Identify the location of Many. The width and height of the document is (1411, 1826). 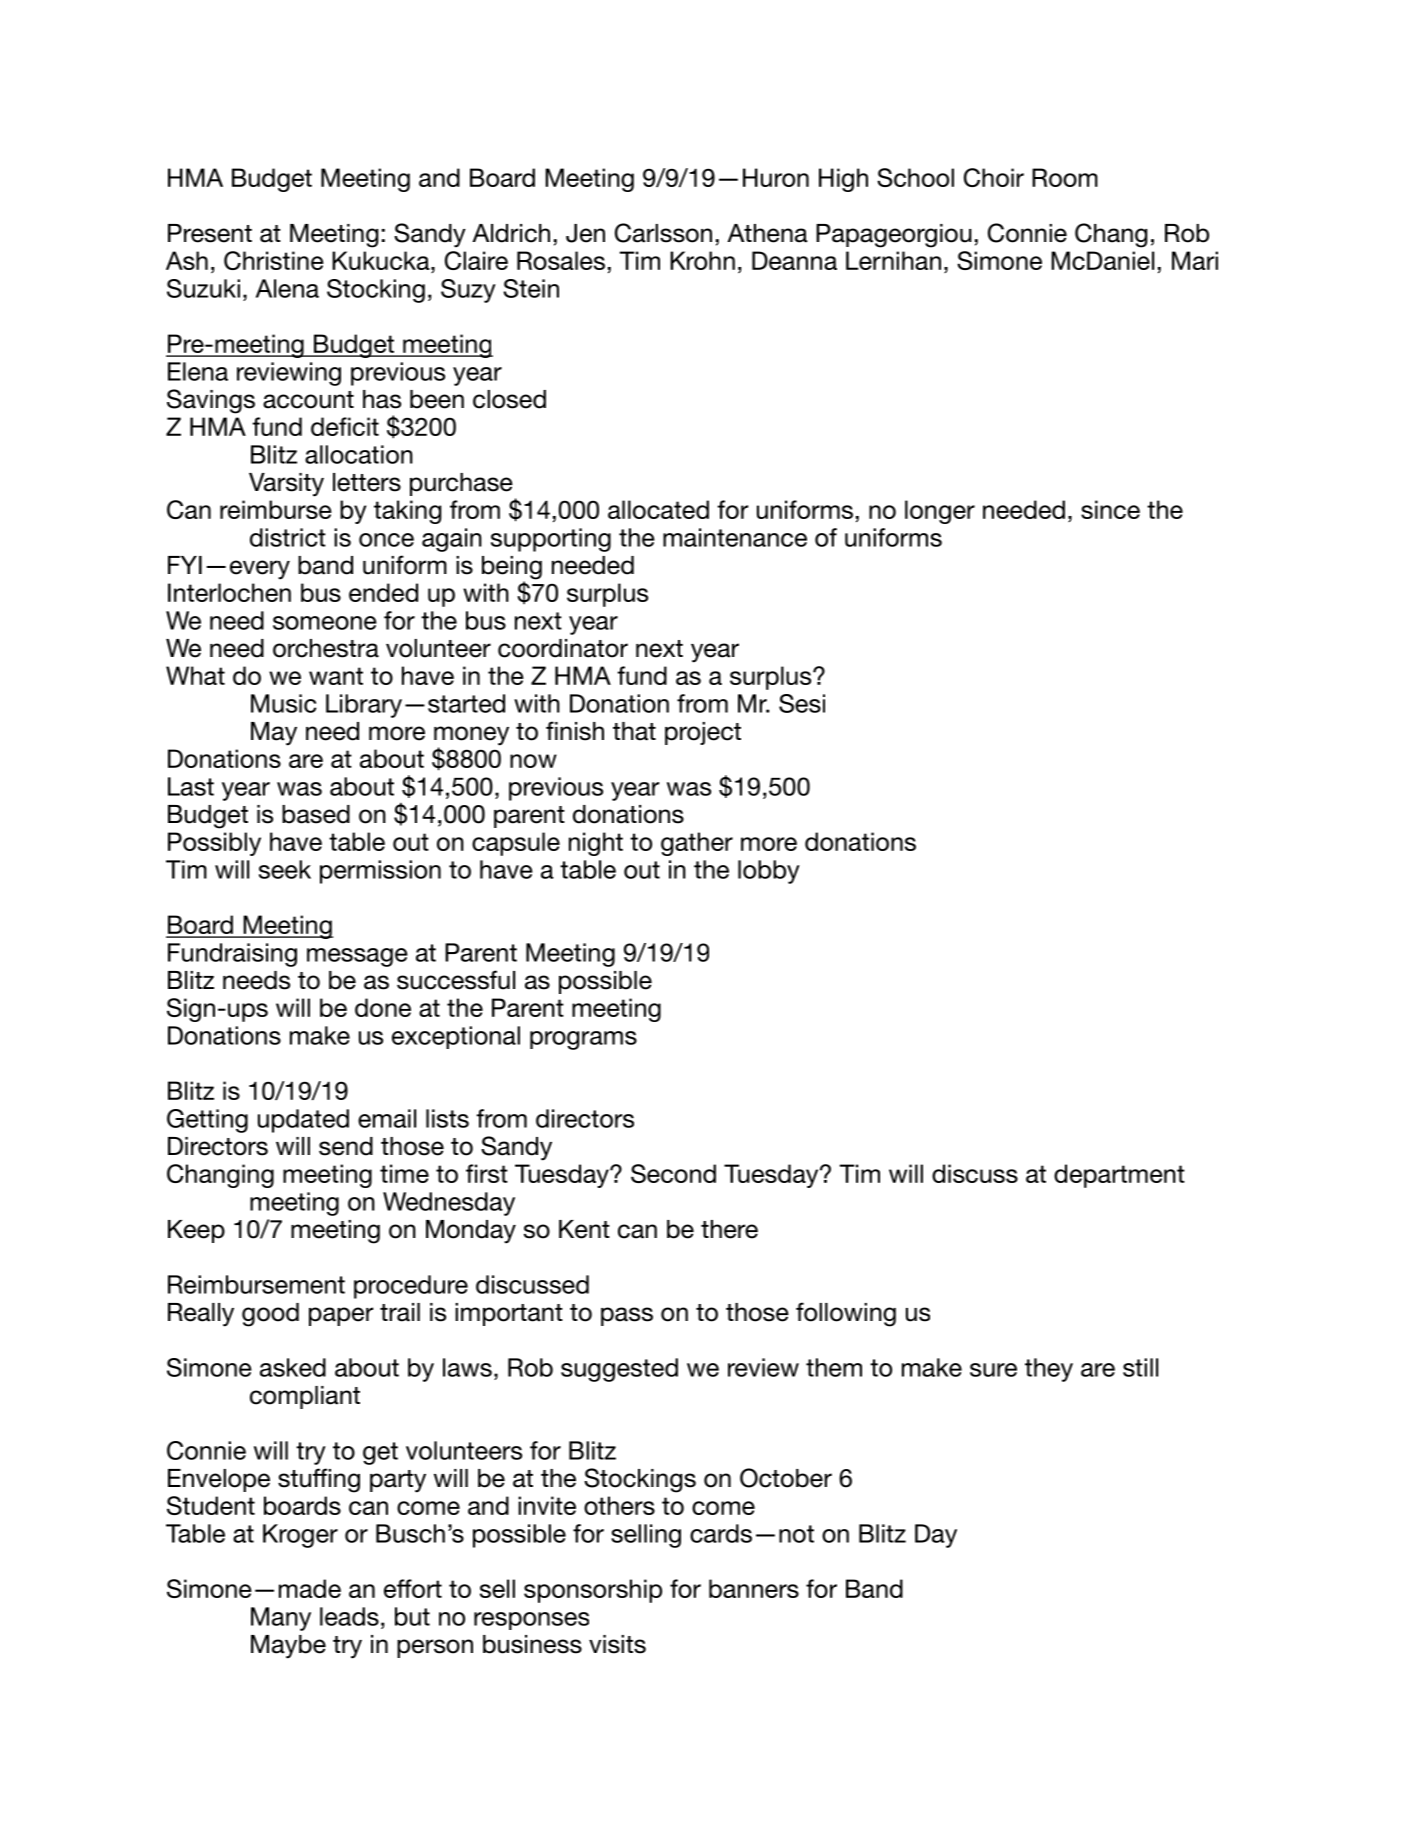
(281, 1619).
